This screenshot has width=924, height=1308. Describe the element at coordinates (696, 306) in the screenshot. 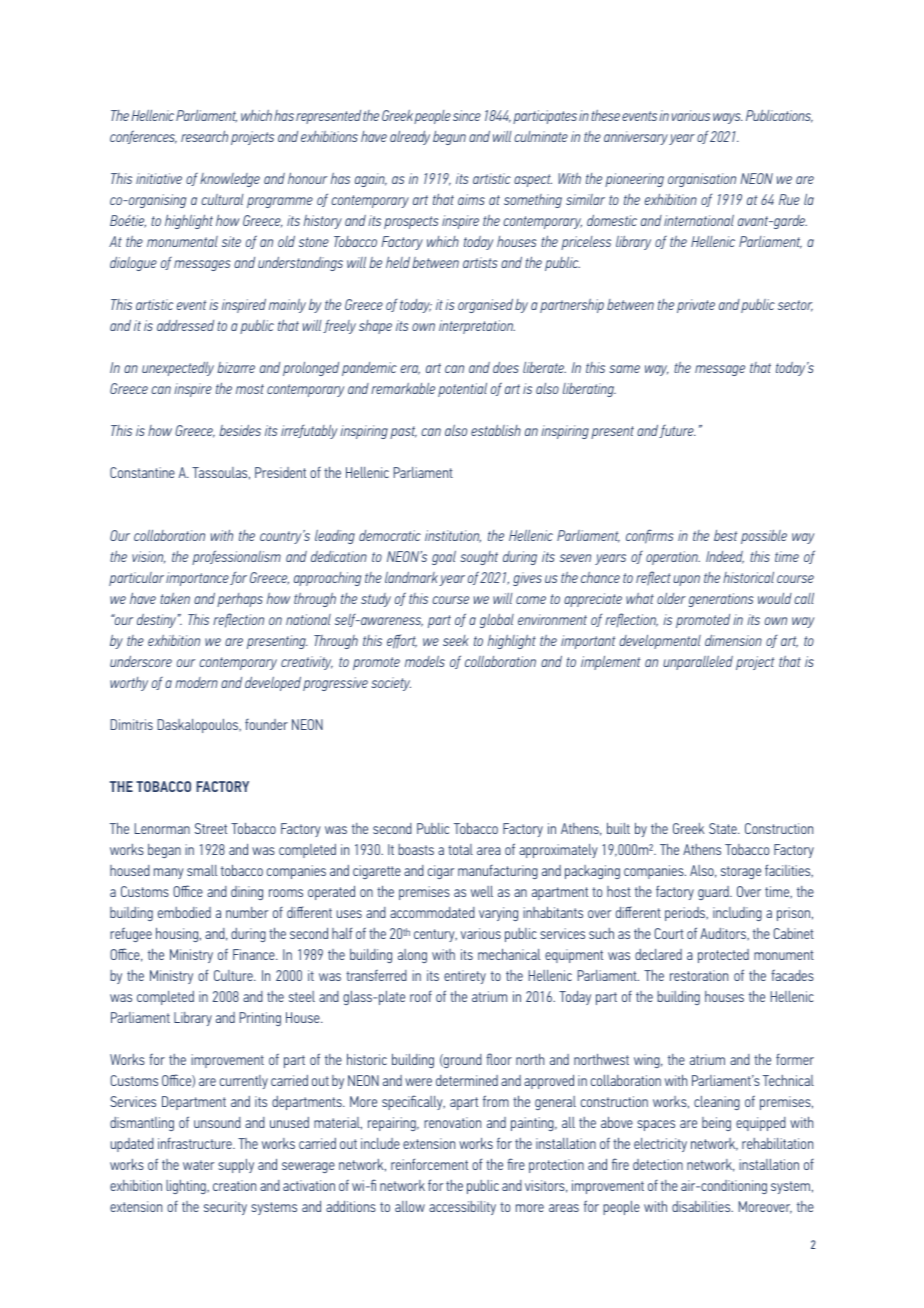

I see `private` at that location.
